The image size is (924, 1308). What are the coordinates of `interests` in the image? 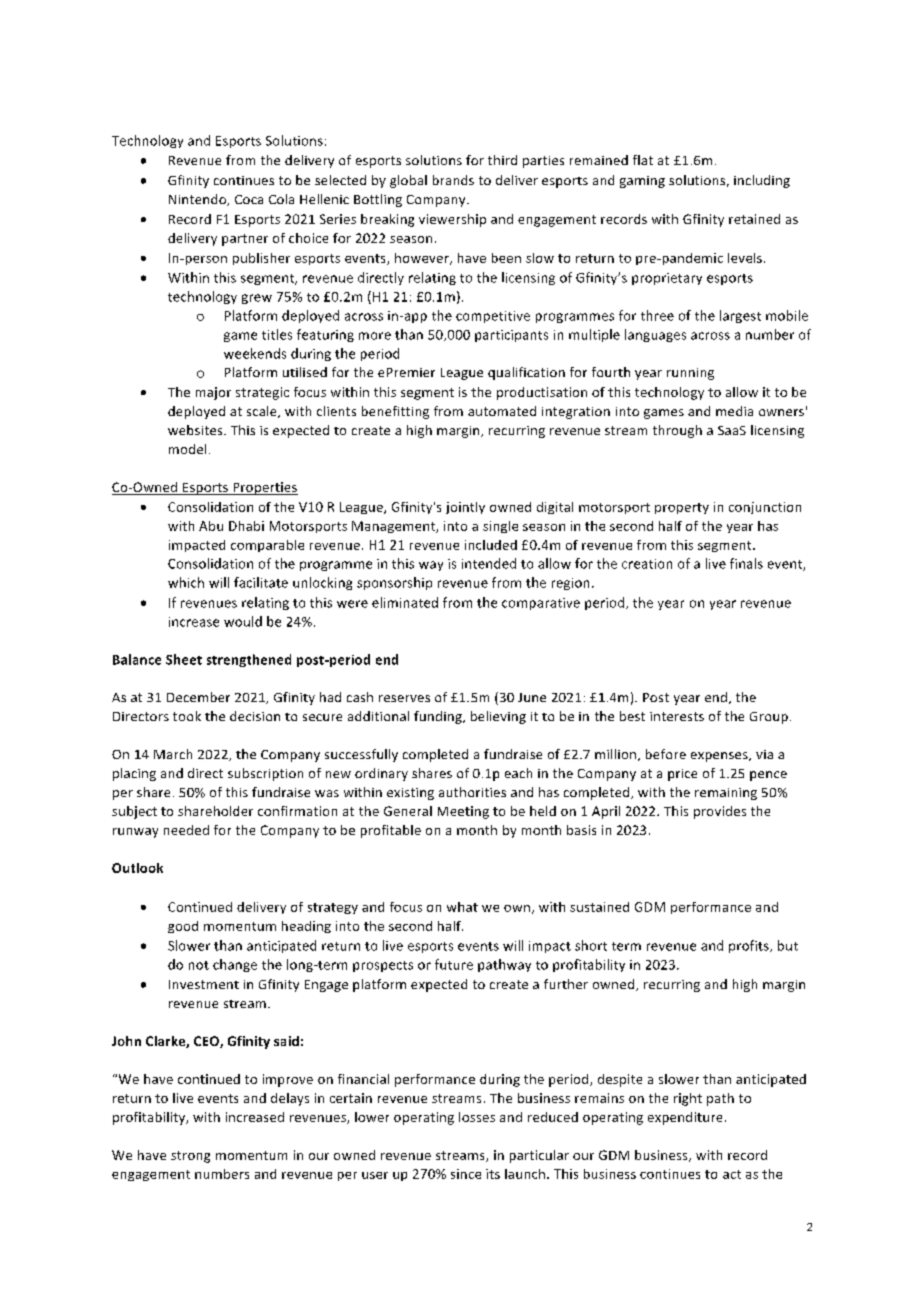 It's located at (677, 716).
